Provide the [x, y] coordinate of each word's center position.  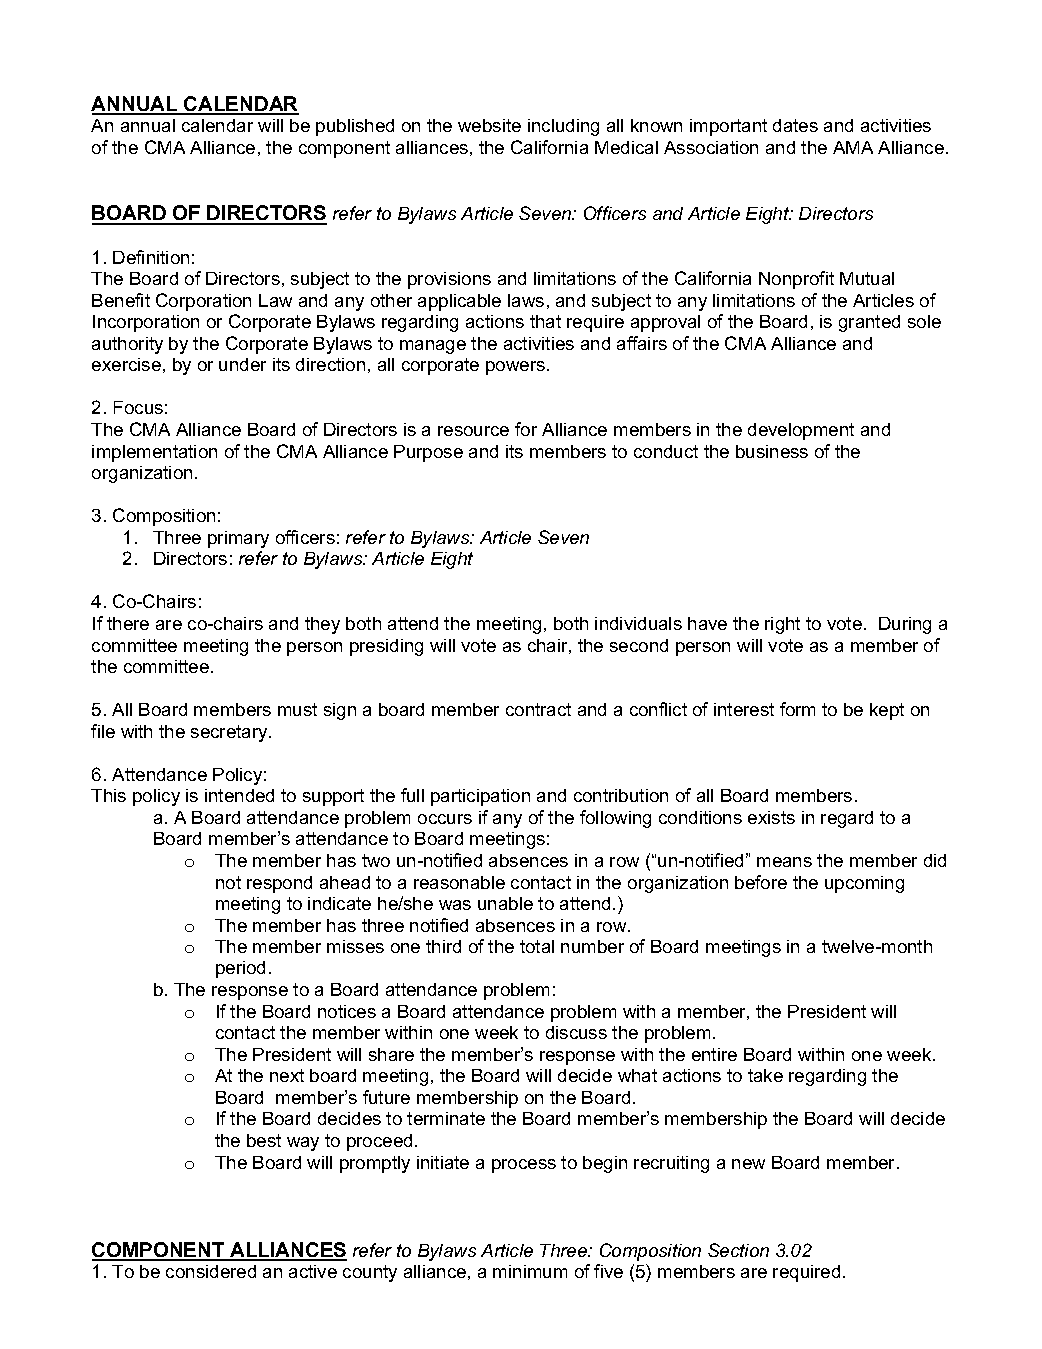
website [489, 125]
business [772, 451]
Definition [151, 257]
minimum [530, 1271]
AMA [853, 147]
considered [211, 1271]
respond [279, 884]
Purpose [428, 453]
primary [238, 539]
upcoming [864, 884]
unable [505, 903]
